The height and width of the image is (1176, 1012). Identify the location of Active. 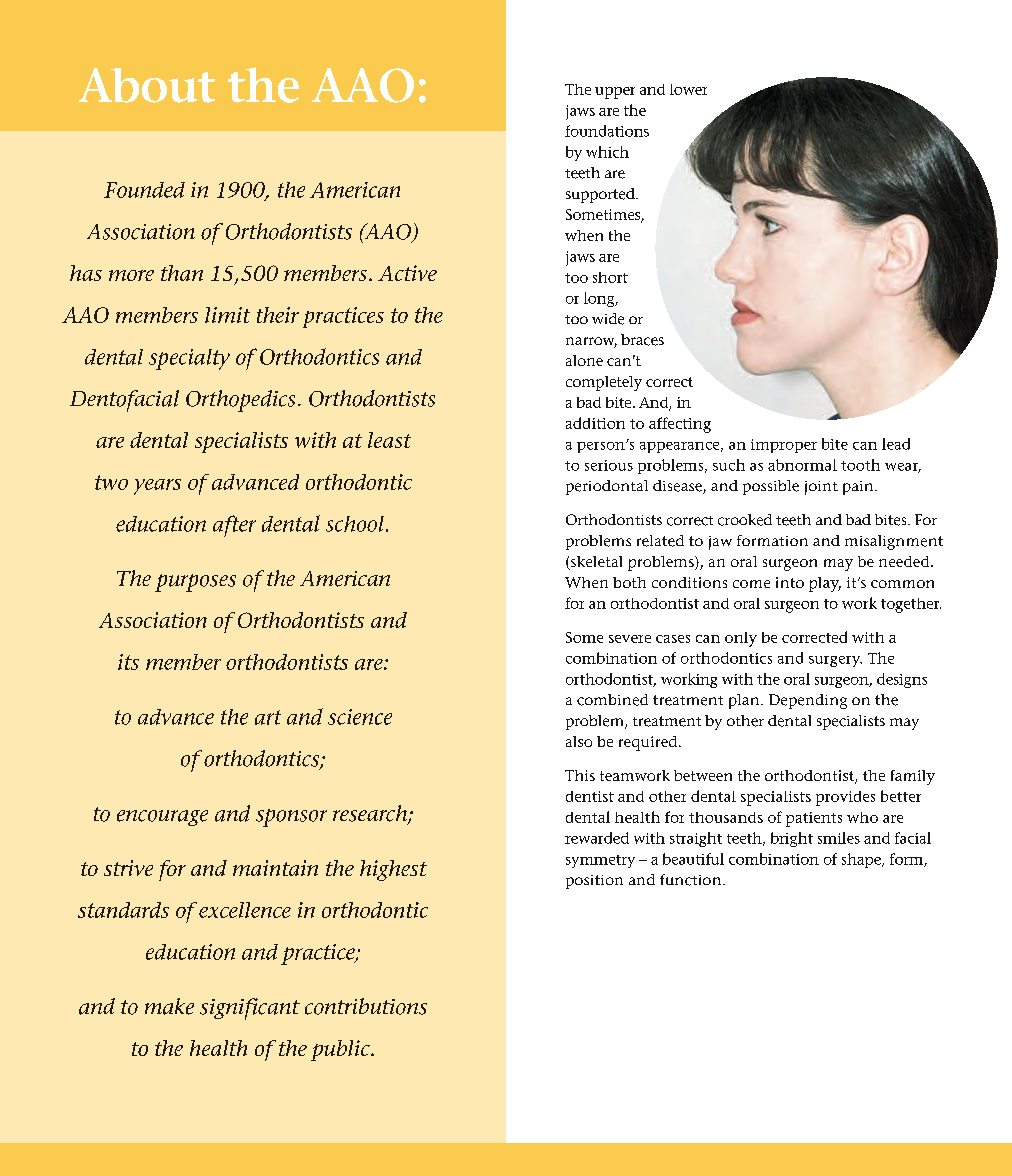
(407, 273).
